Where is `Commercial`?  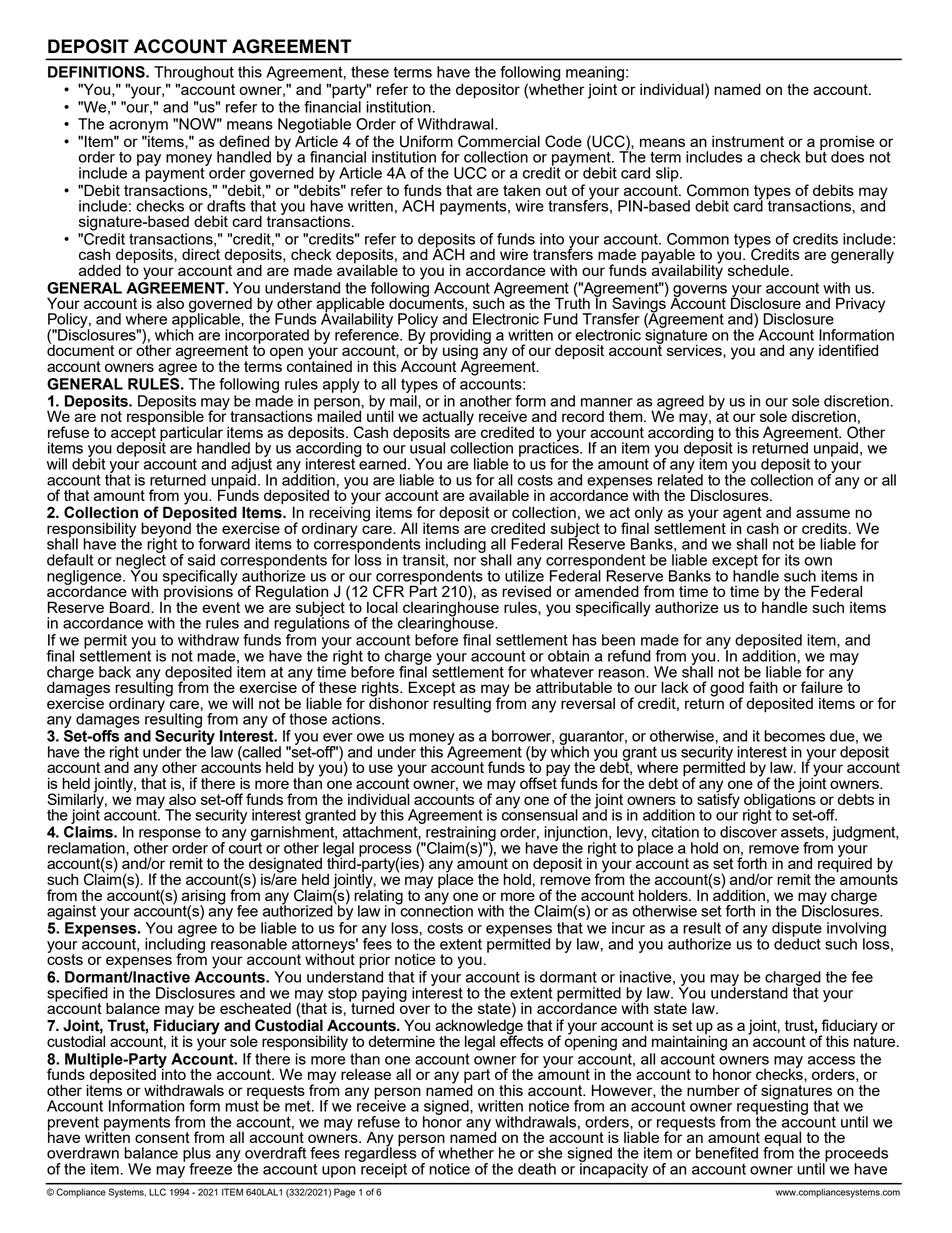
Commercial is located at coordinates (499, 141).
